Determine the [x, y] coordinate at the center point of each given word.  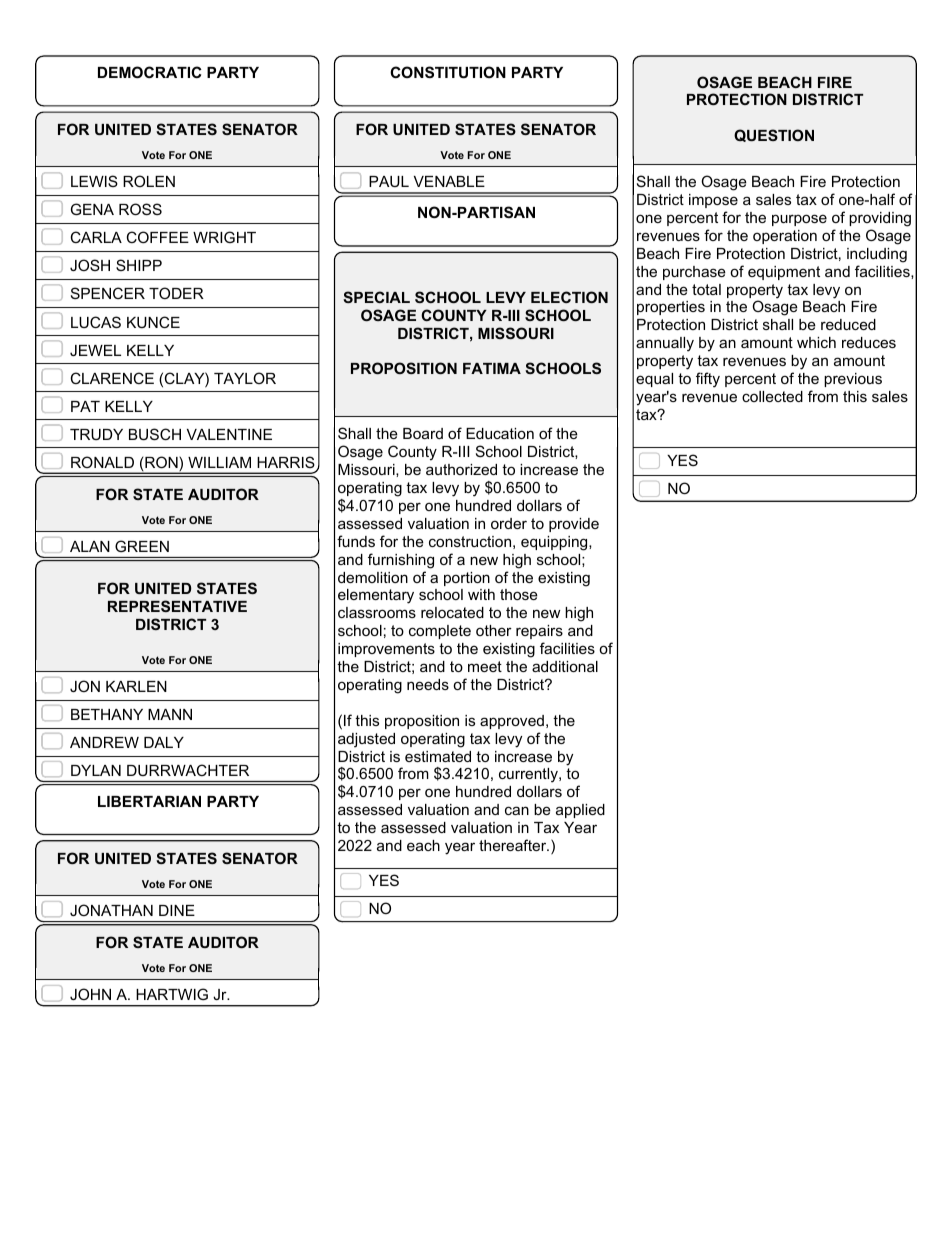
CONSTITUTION [448, 72]
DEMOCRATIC [150, 72]
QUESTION [774, 135]
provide [574, 525]
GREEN [142, 546]
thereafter [514, 845]
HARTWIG [172, 994]
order [509, 523]
